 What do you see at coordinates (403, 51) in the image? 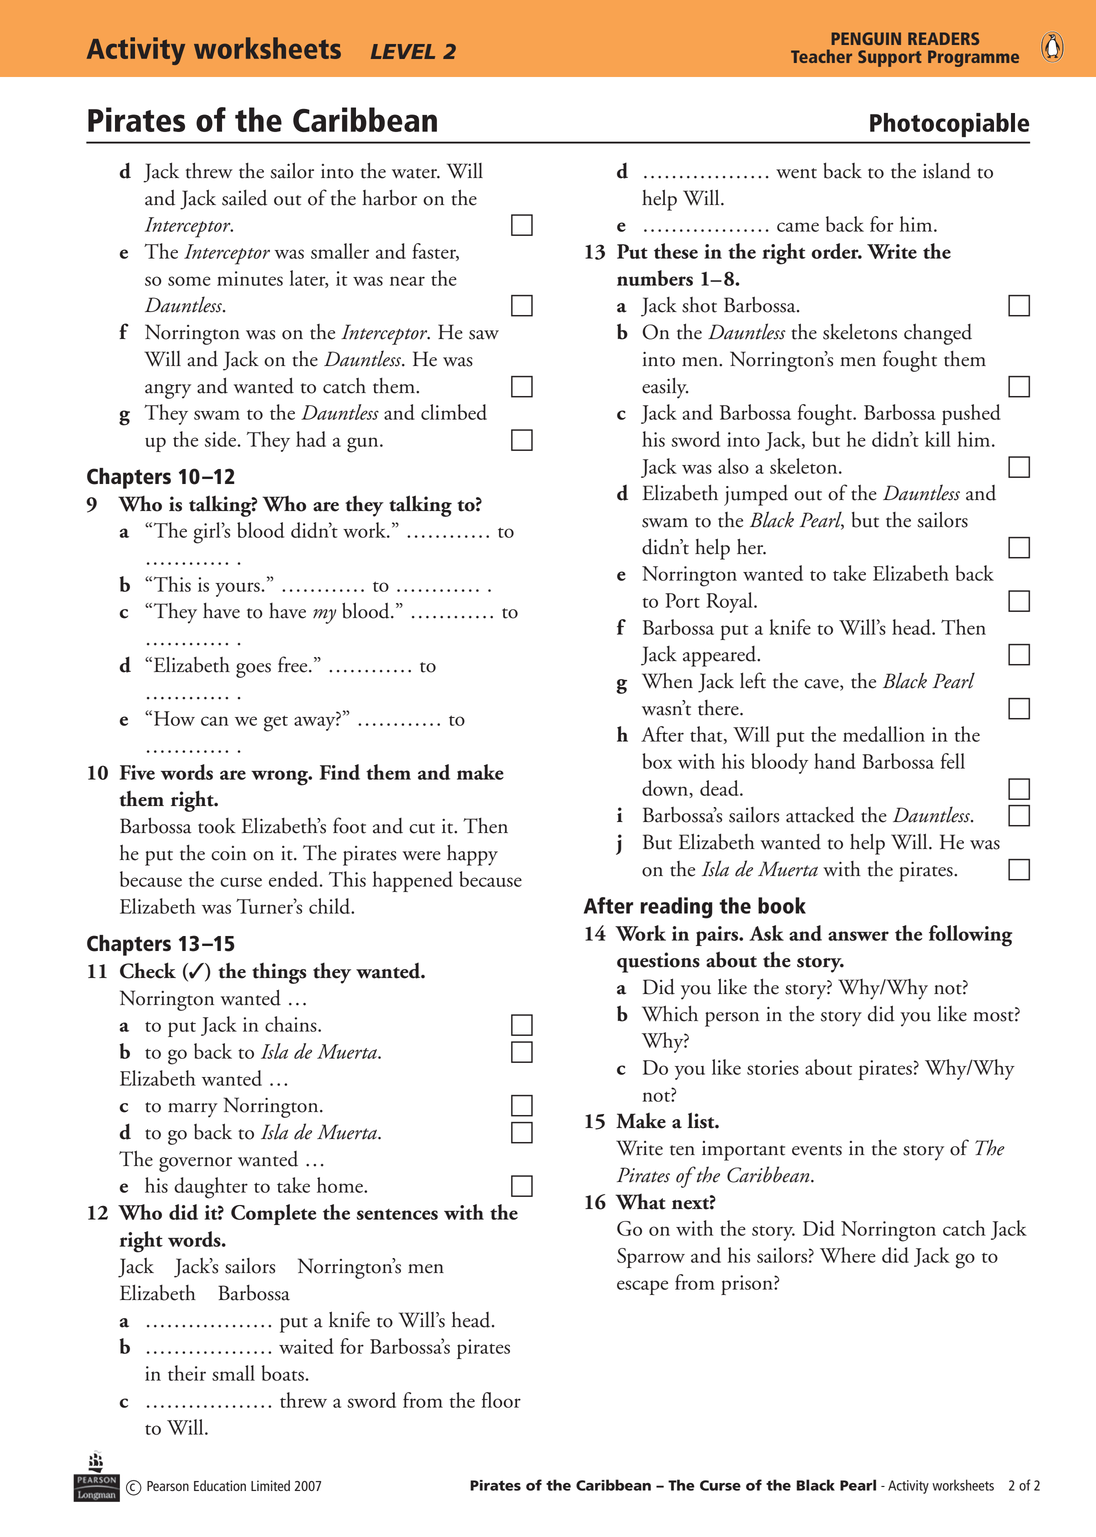
I see `LEVEL` at bounding box center [403, 51].
